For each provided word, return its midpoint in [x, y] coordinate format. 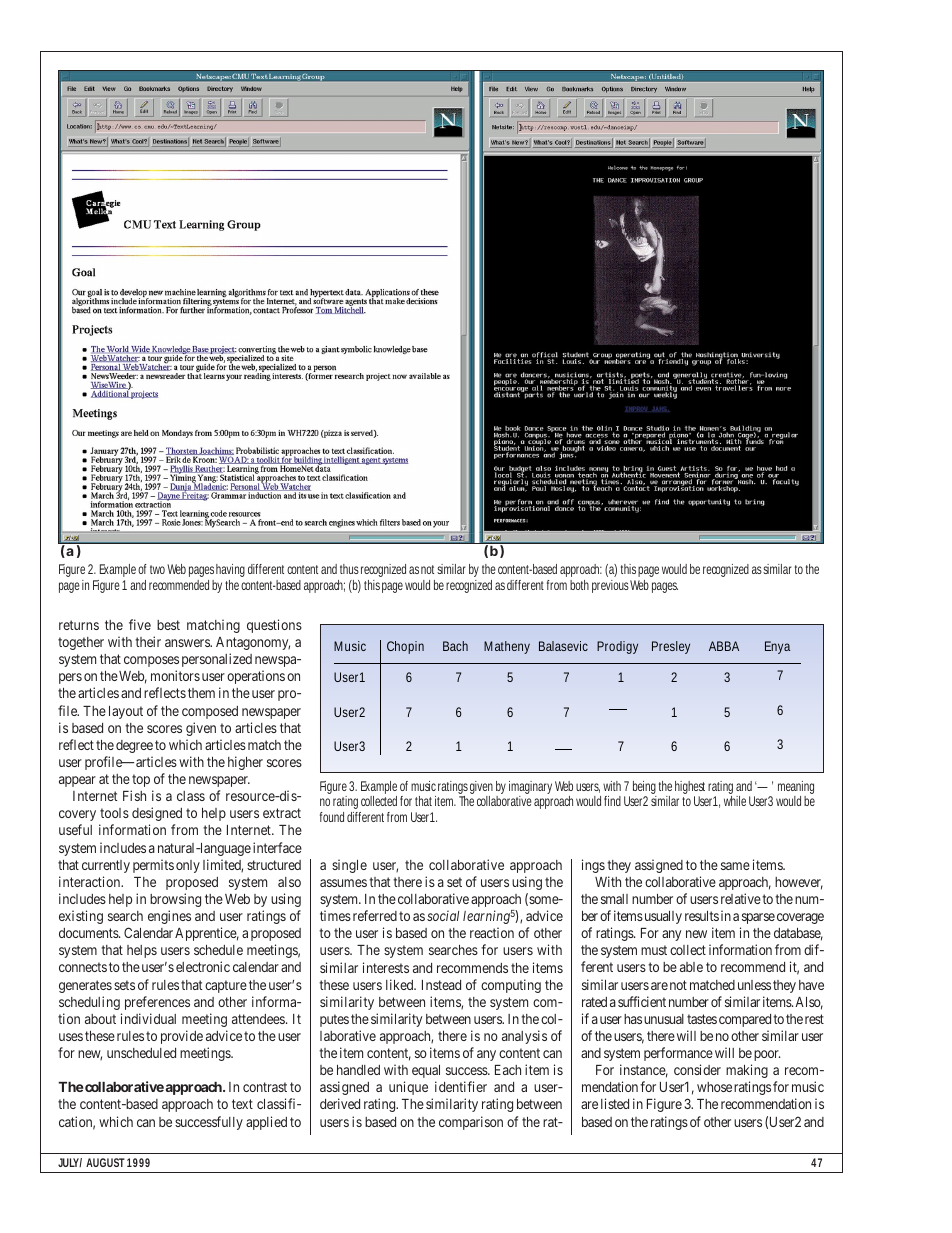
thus [349, 569]
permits [153, 866]
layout [126, 712]
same [735, 866]
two [157, 569]
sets [124, 985]
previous [610, 586]
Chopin [405, 647]
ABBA [724, 646]
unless [754, 985]
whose [714, 1087]
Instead [441, 985]
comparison [471, 1123]
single [349, 866]
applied [266, 1123]
